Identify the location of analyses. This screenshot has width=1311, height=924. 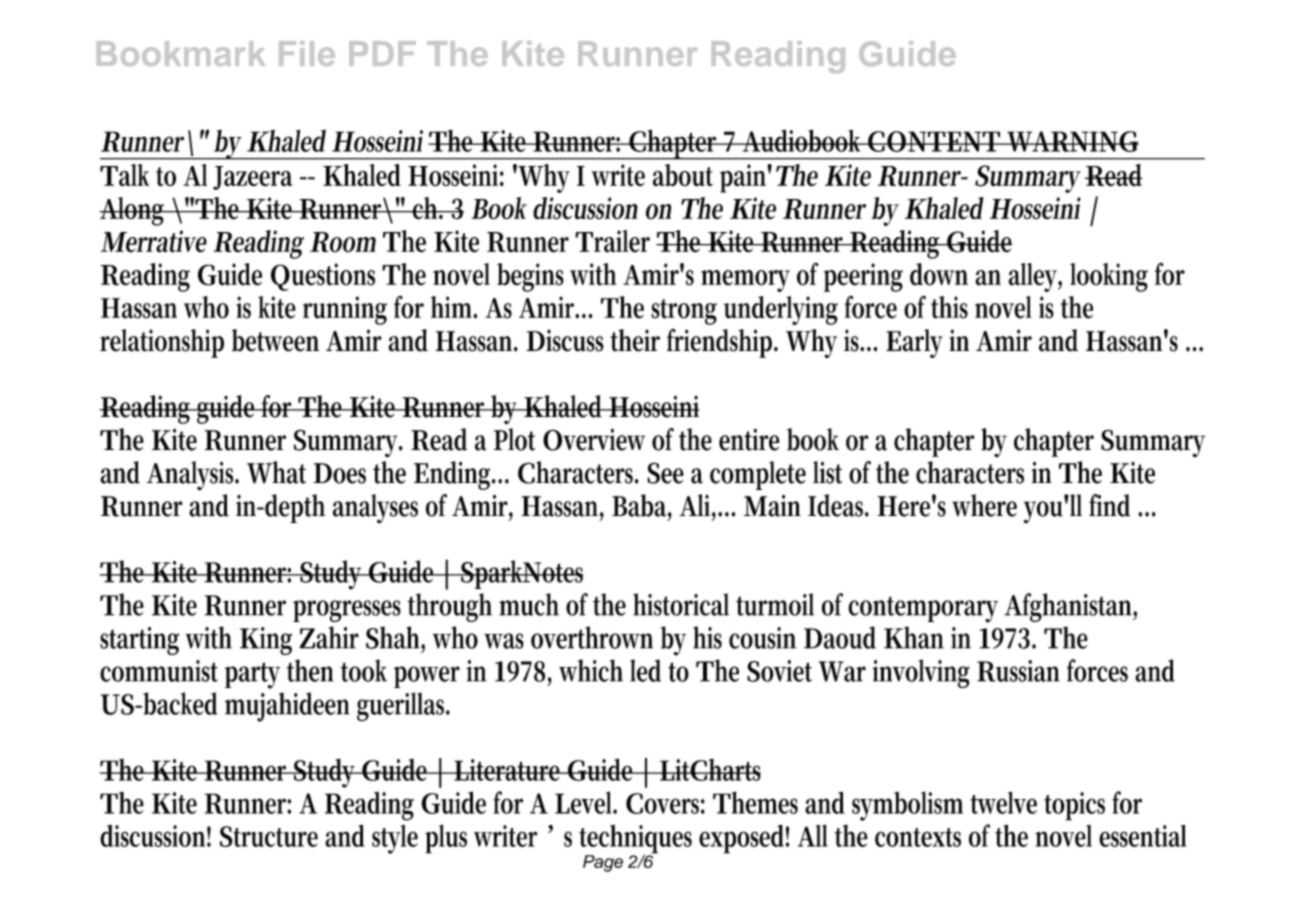
(375, 509).
